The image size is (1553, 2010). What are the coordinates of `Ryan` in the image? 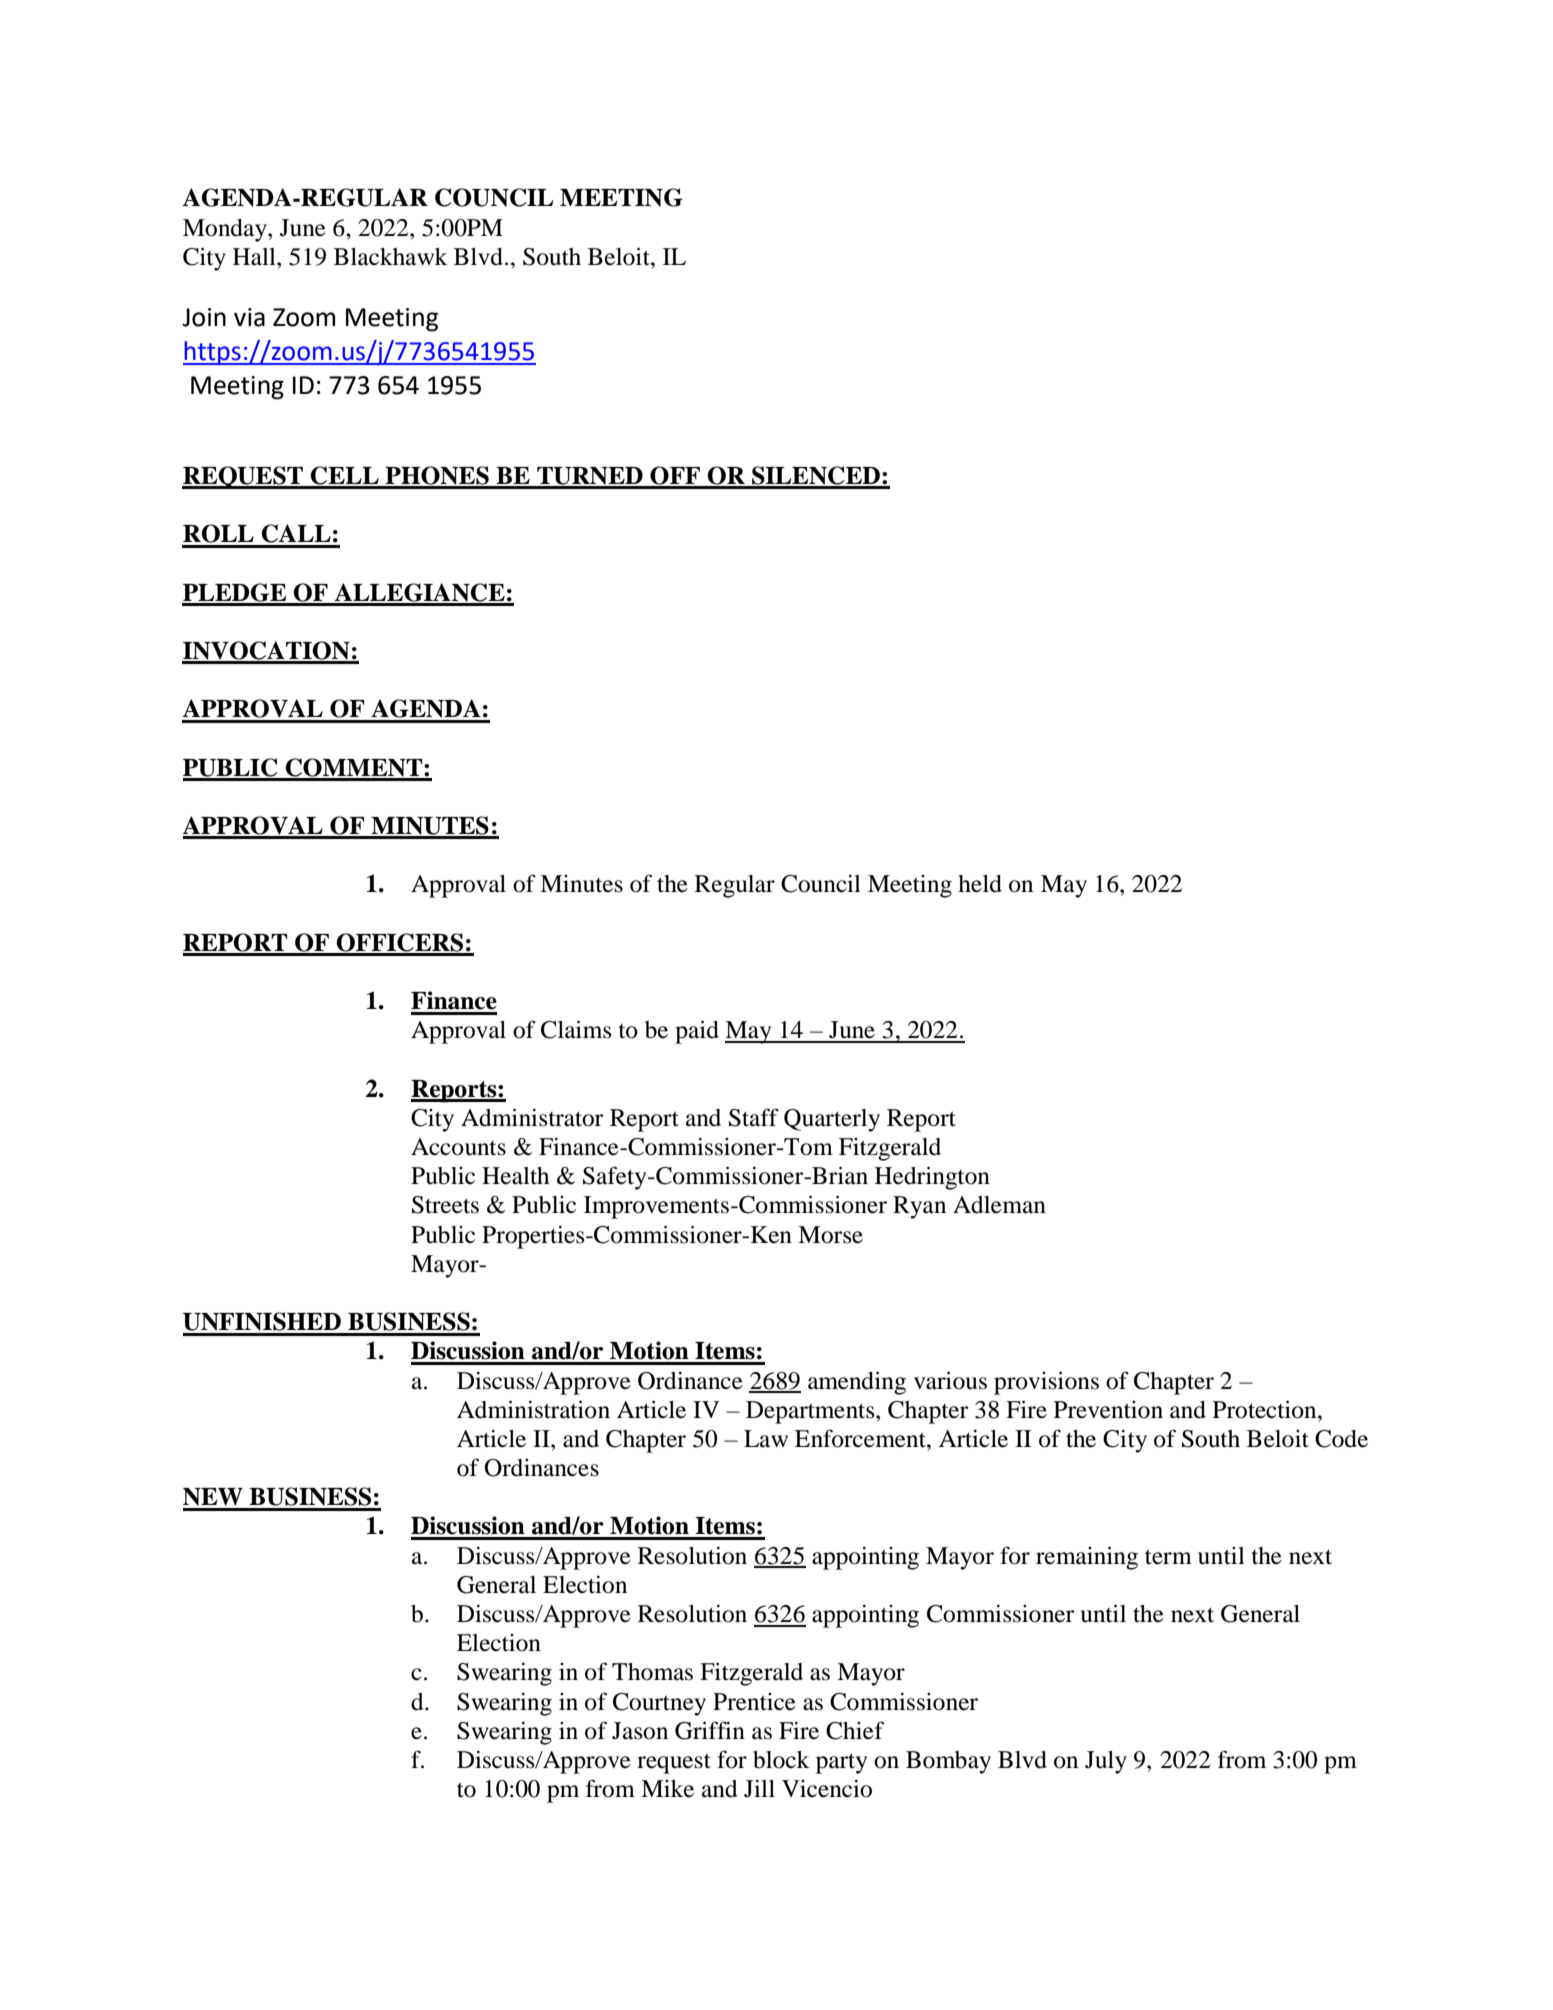 It's located at (919, 1207).
